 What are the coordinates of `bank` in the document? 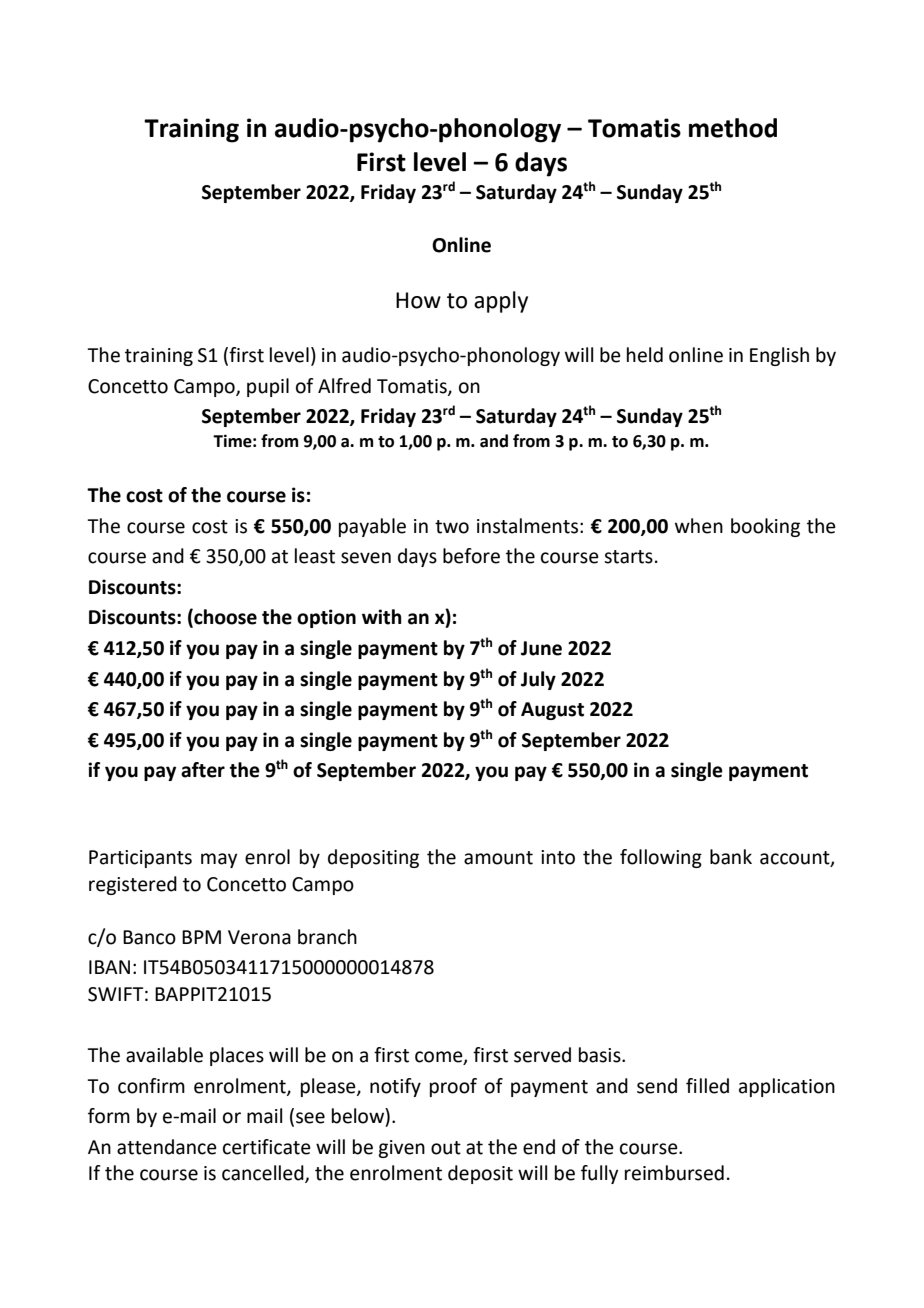 It's located at (731, 857).
